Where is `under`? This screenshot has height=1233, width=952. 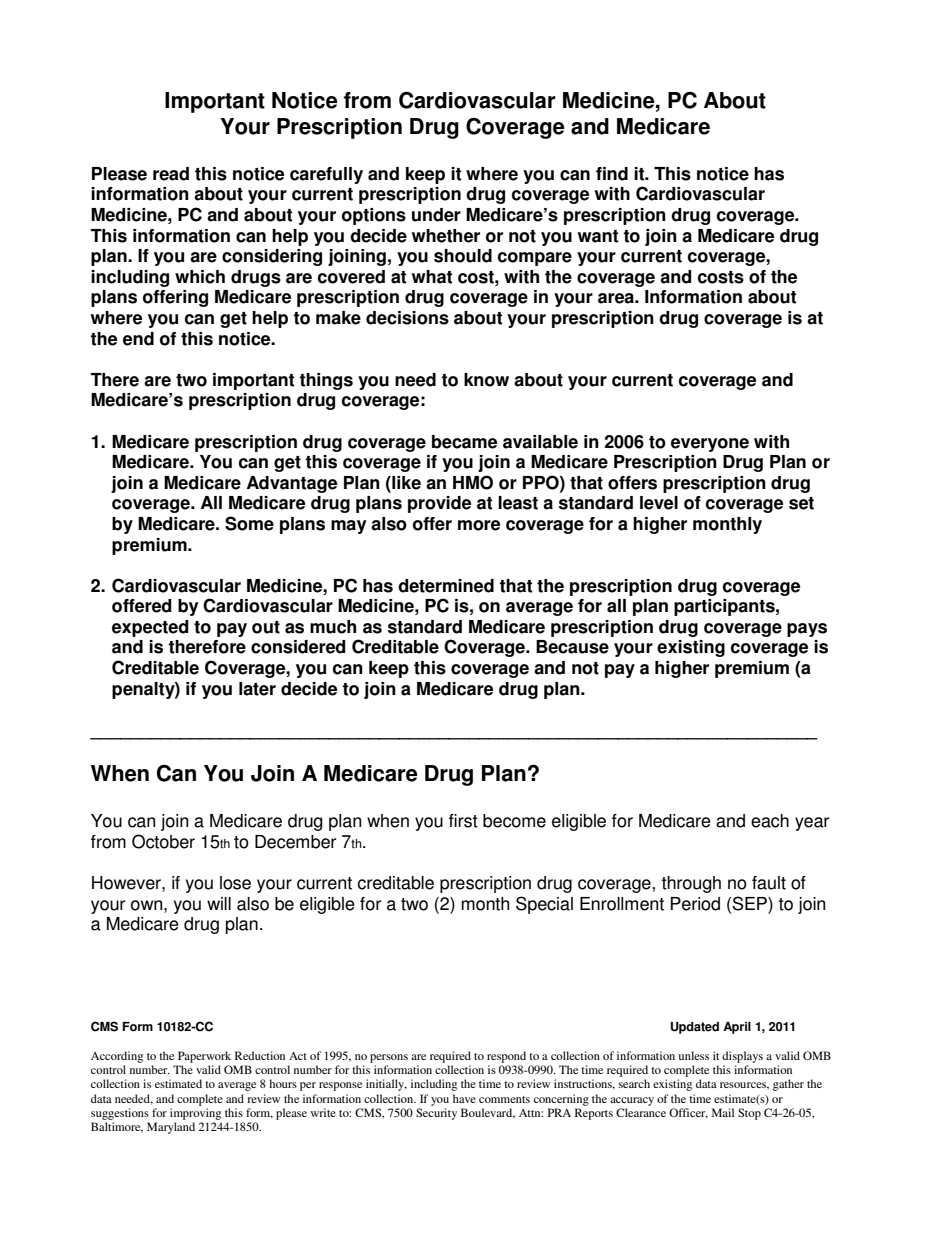 under is located at coordinates (436, 215).
